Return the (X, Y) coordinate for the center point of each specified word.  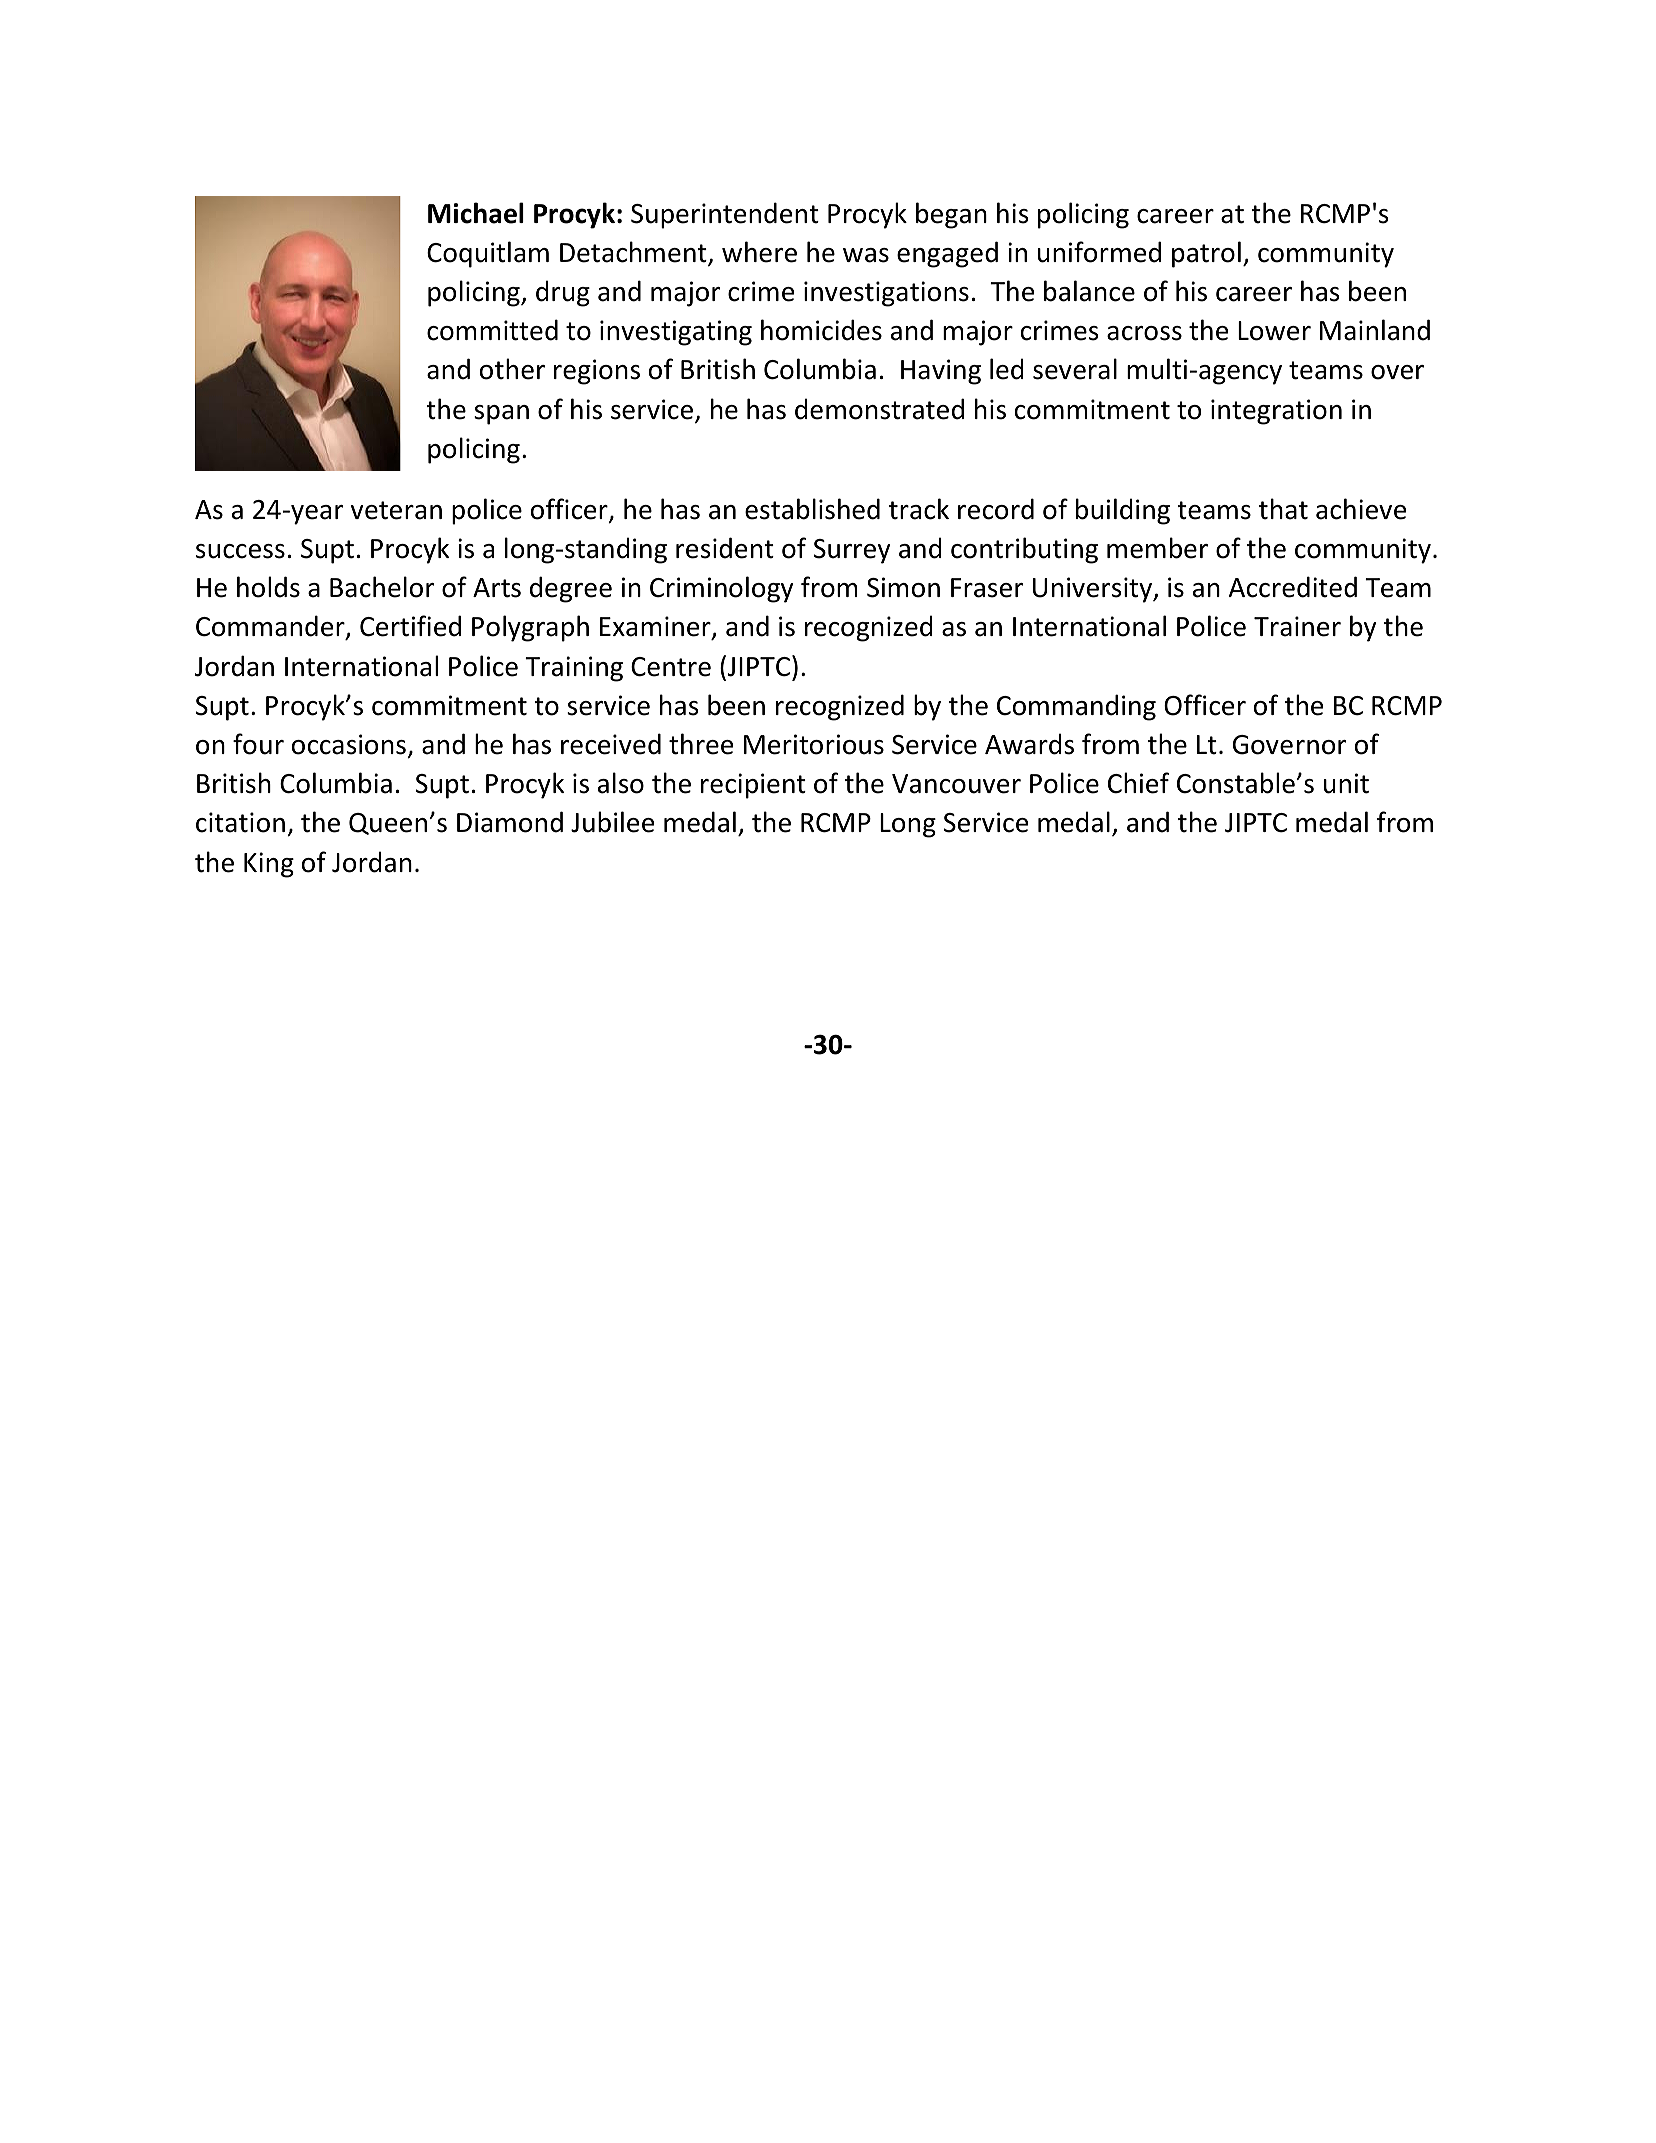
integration (1276, 412)
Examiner (656, 627)
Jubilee (612, 822)
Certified (410, 626)
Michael (476, 213)
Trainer (1297, 626)
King (269, 865)
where (759, 252)
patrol (1206, 254)
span (501, 415)
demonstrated (879, 409)
